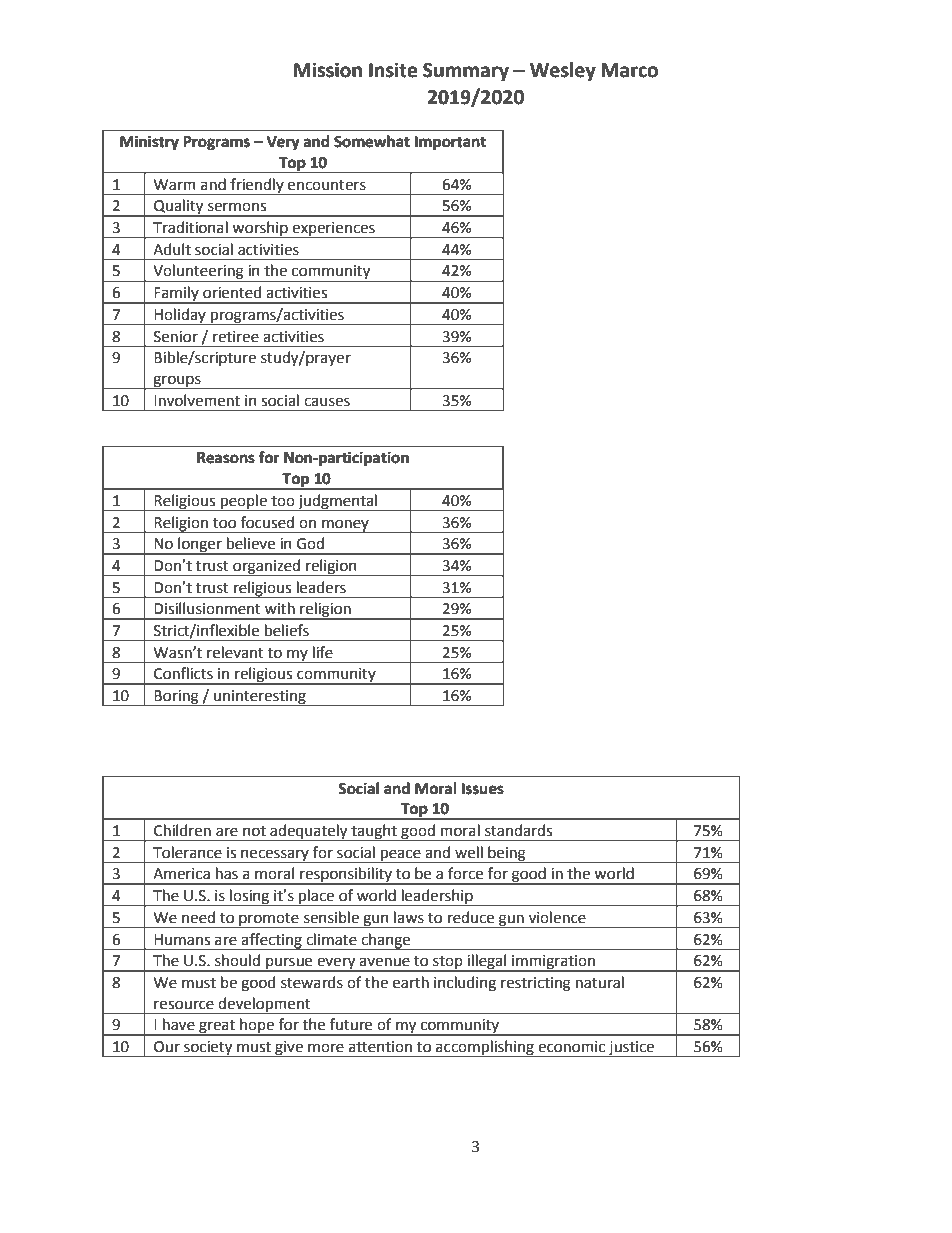  Describe the element at coordinates (483, 789) in the screenshot. I see `Issues` at that location.
